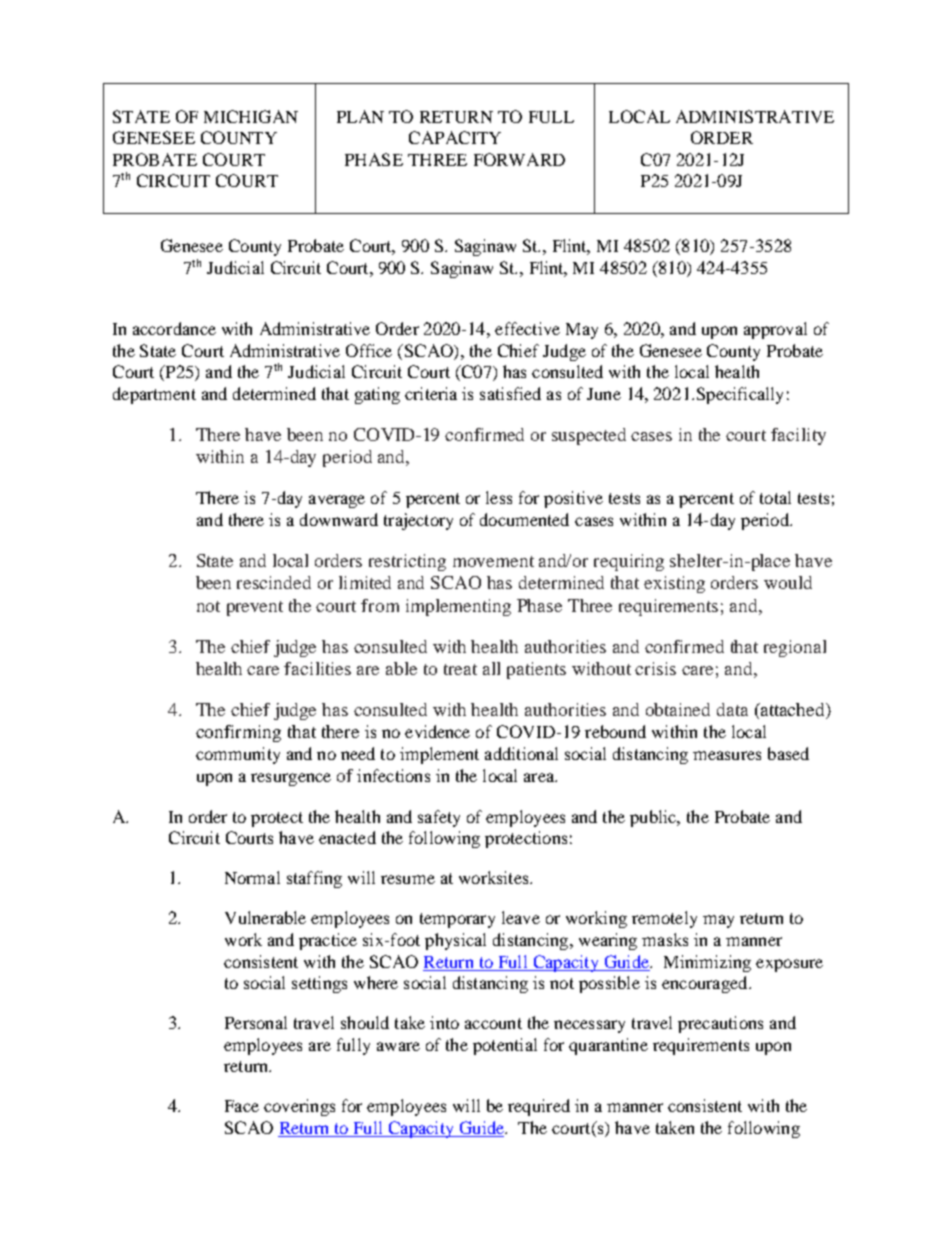  Describe the element at coordinates (251, 116) in the screenshot. I see `MICHIGAN` at that location.
